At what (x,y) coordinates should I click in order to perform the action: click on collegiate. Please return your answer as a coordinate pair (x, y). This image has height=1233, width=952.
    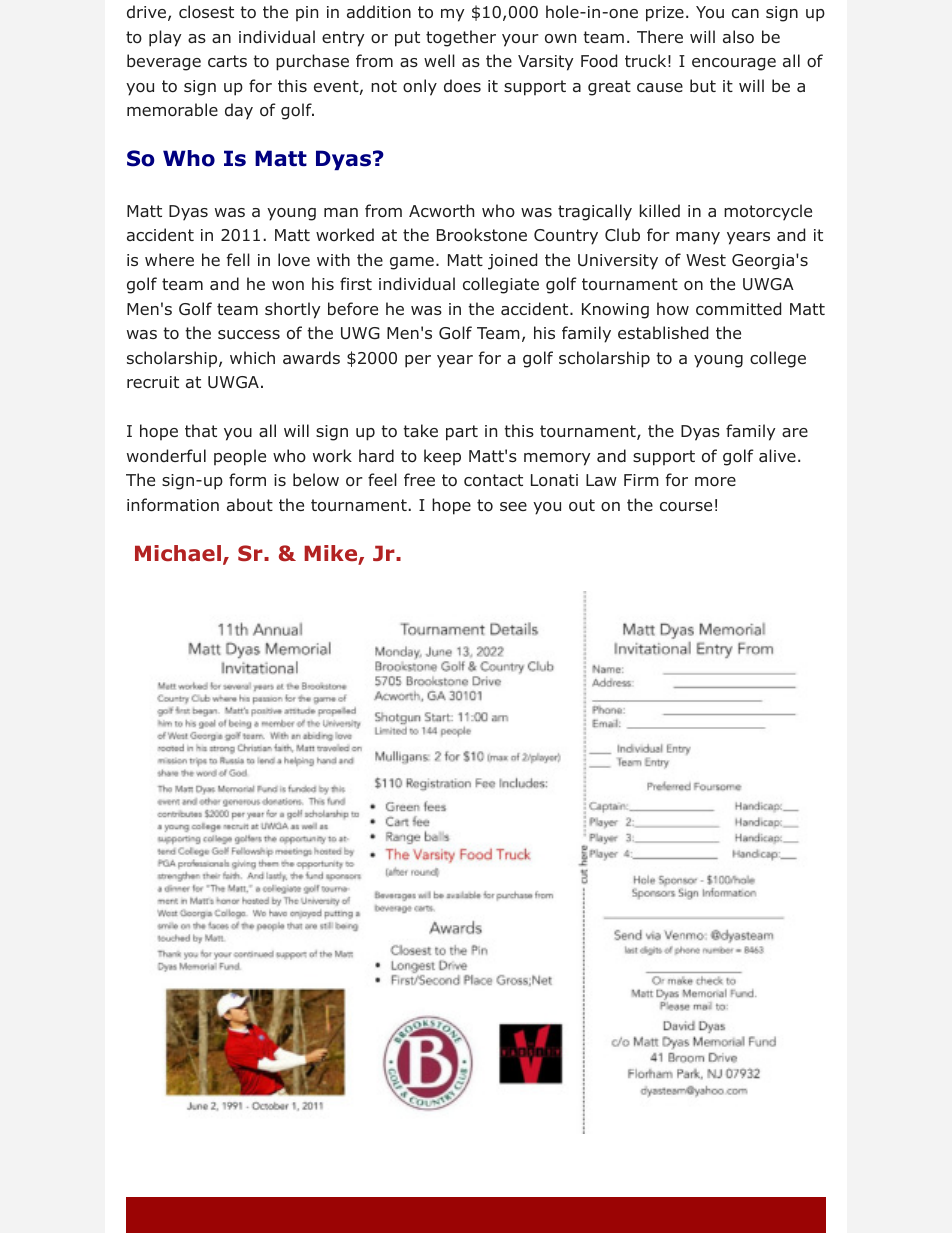
    Looking at the image, I should click on (501, 285).
